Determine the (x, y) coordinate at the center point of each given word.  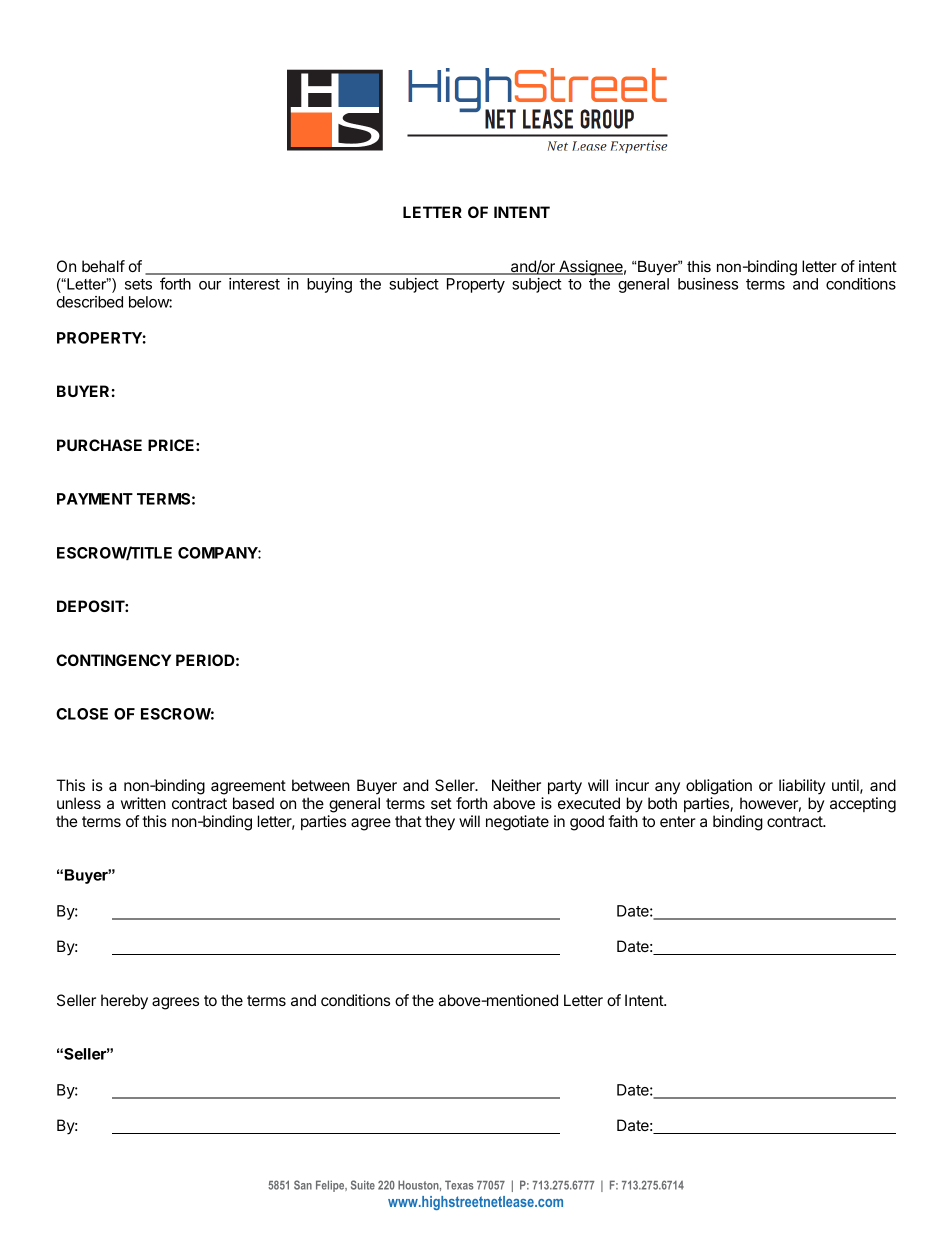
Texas (459, 1185)
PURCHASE (99, 445)
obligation (719, 787)
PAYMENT (95, 499)
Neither (516, 785)
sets (138, 284)
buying (329, 285)
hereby (124, 1002)
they (440, 823)
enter (678, 821)
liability (802, 787)
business (708, 284)
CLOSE (82, 714)
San (303, 1185)
